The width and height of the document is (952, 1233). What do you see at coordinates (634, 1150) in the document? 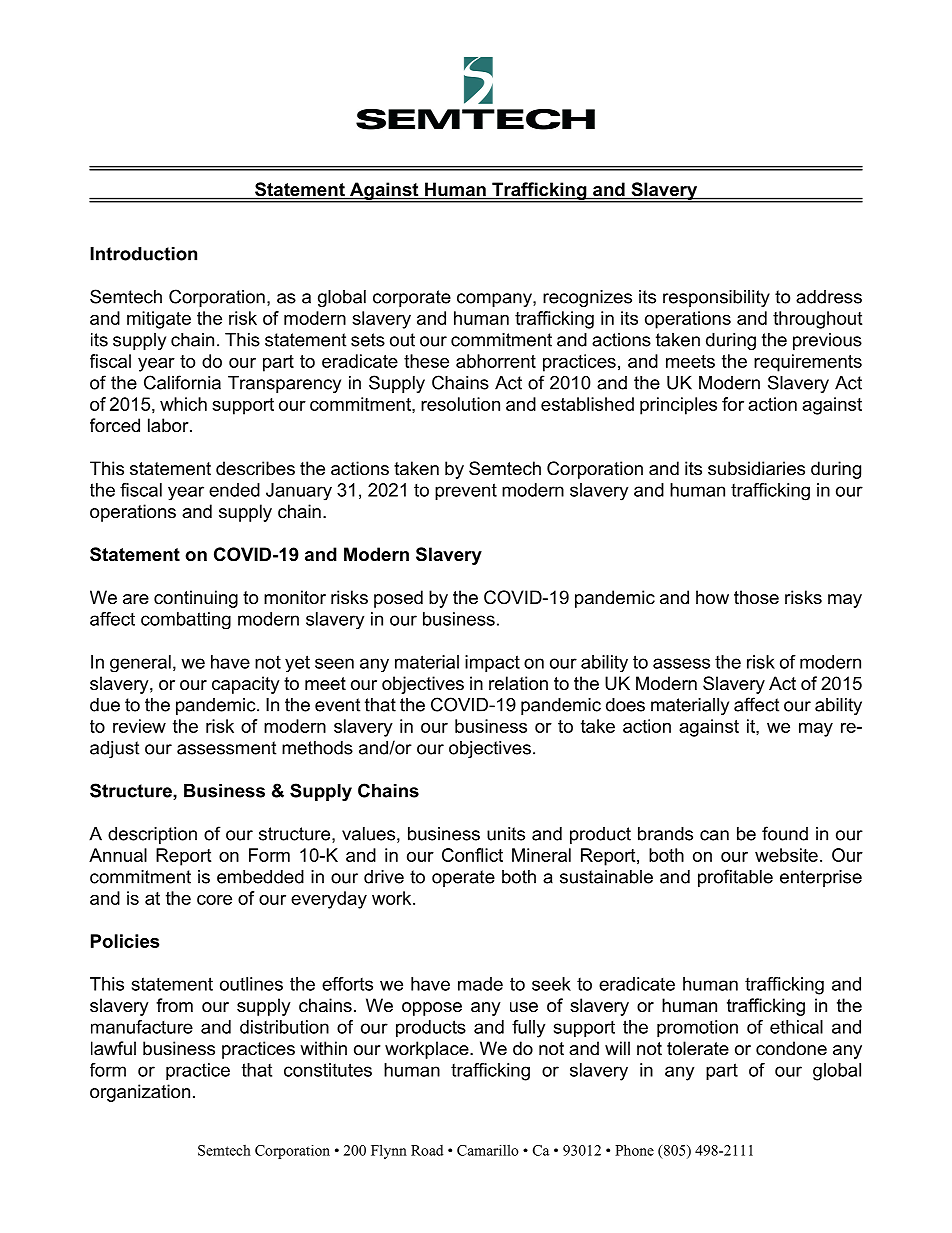
I see `Phone` at bounding box center [634, 1150].
